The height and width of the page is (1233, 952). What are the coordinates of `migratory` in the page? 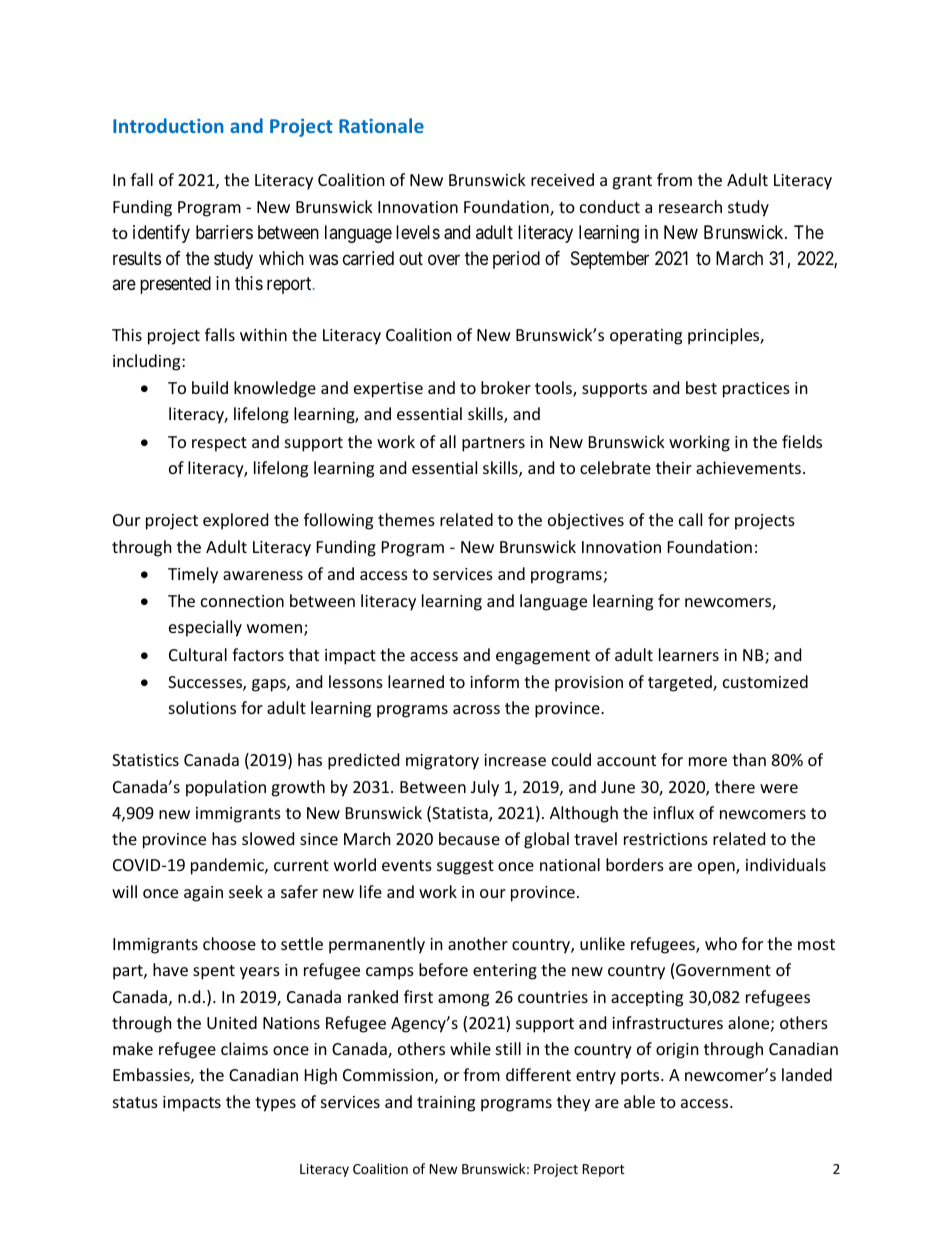 It's located at (442, 762).
